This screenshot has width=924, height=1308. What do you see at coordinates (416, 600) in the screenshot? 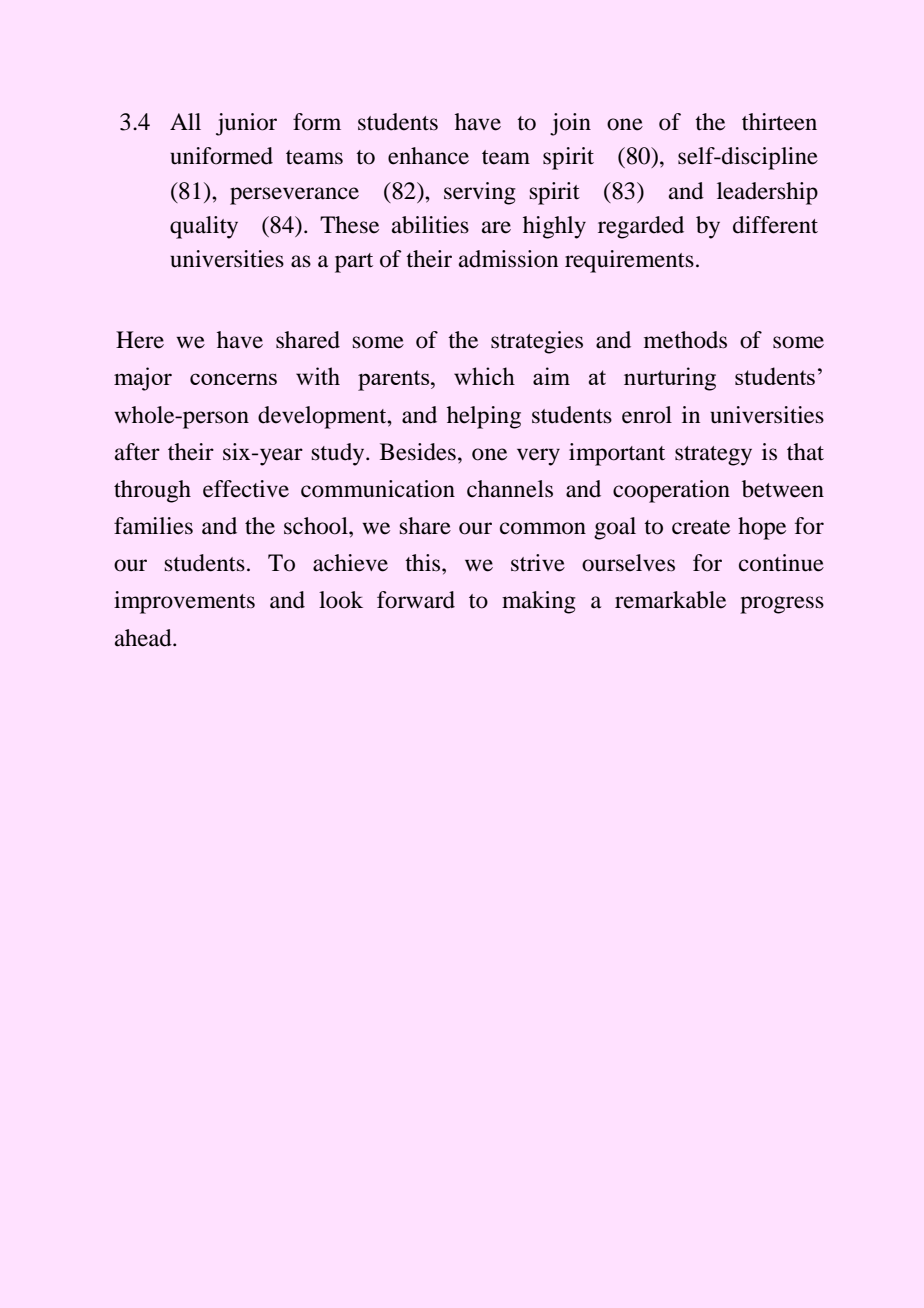
I see `forward` at bounding box center [416, 600].
